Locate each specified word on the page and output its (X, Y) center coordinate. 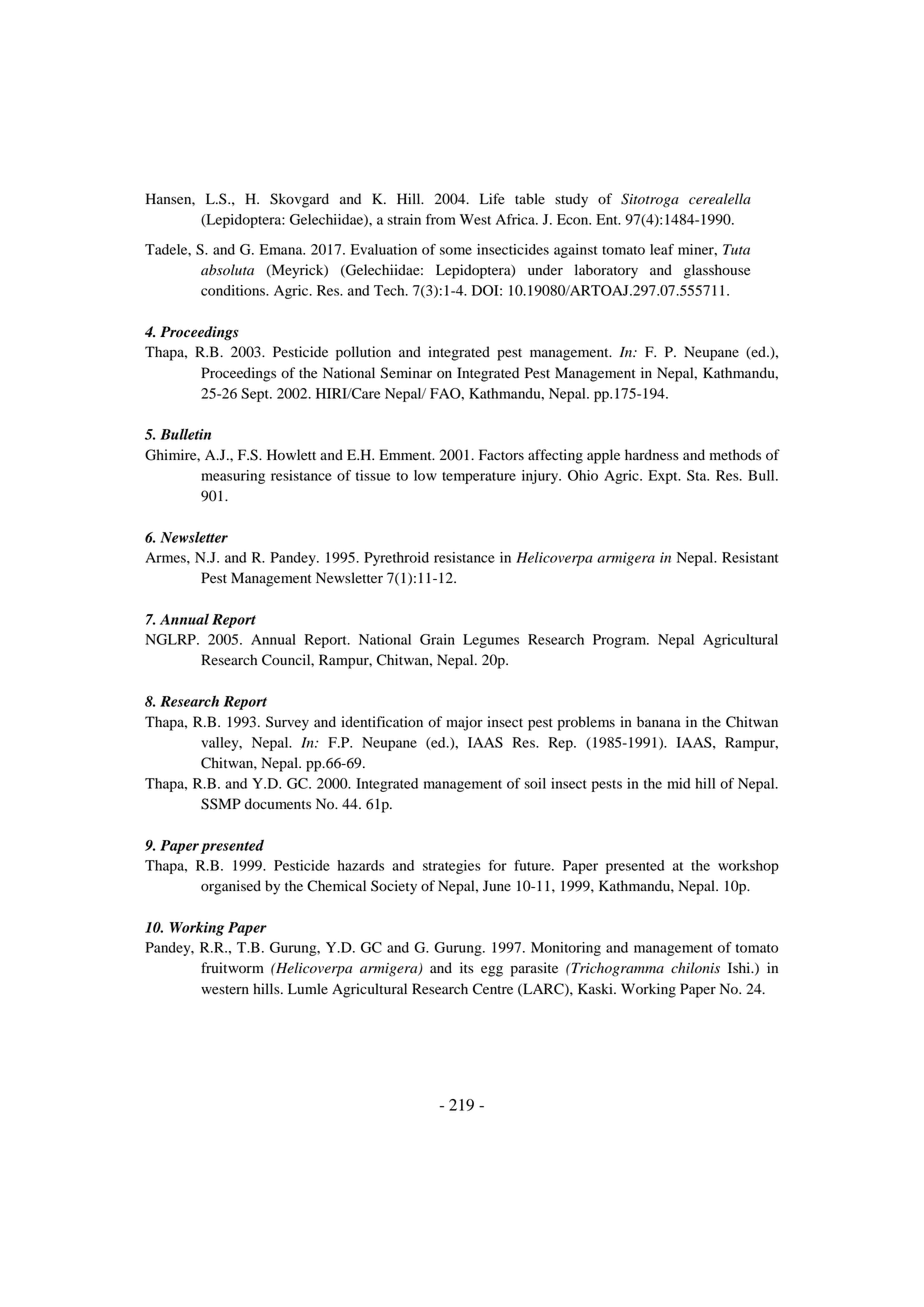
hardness (652, 455)
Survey (287, 723)
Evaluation (384, 249)
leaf (662, 249)
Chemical (336, 886)
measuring (233, 477)
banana (659, 722)
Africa (516, 219)
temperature (479, 478)
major (464, 723)
